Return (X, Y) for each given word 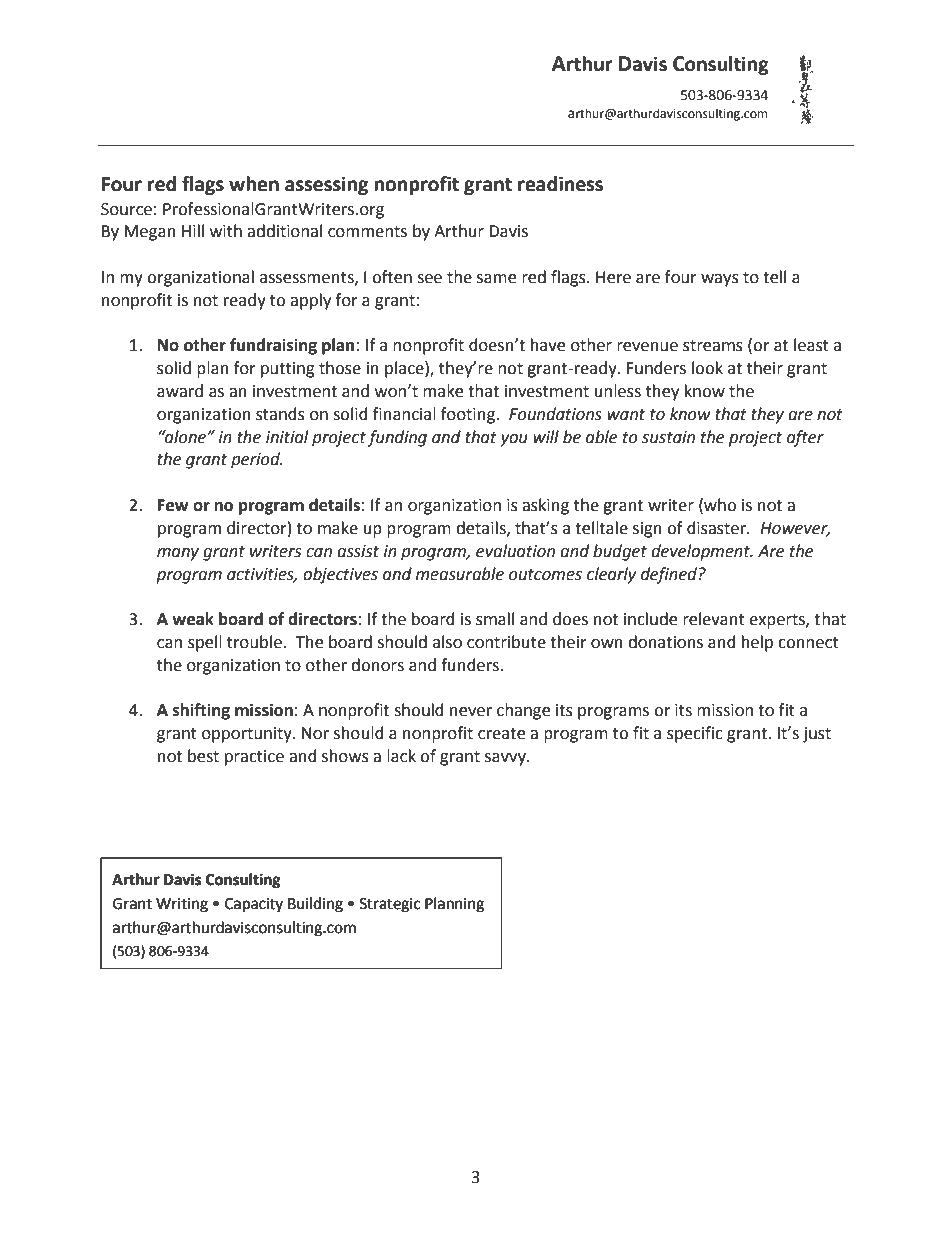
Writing (182, 905)
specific (695, 734)
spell (205, 643)
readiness (560, 184)
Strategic (390, 905)
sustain (668, 437)
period (256, 460)
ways (720, 280)
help (757, 643)
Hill (193, 230)
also (447, 642)
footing (469, 415)
